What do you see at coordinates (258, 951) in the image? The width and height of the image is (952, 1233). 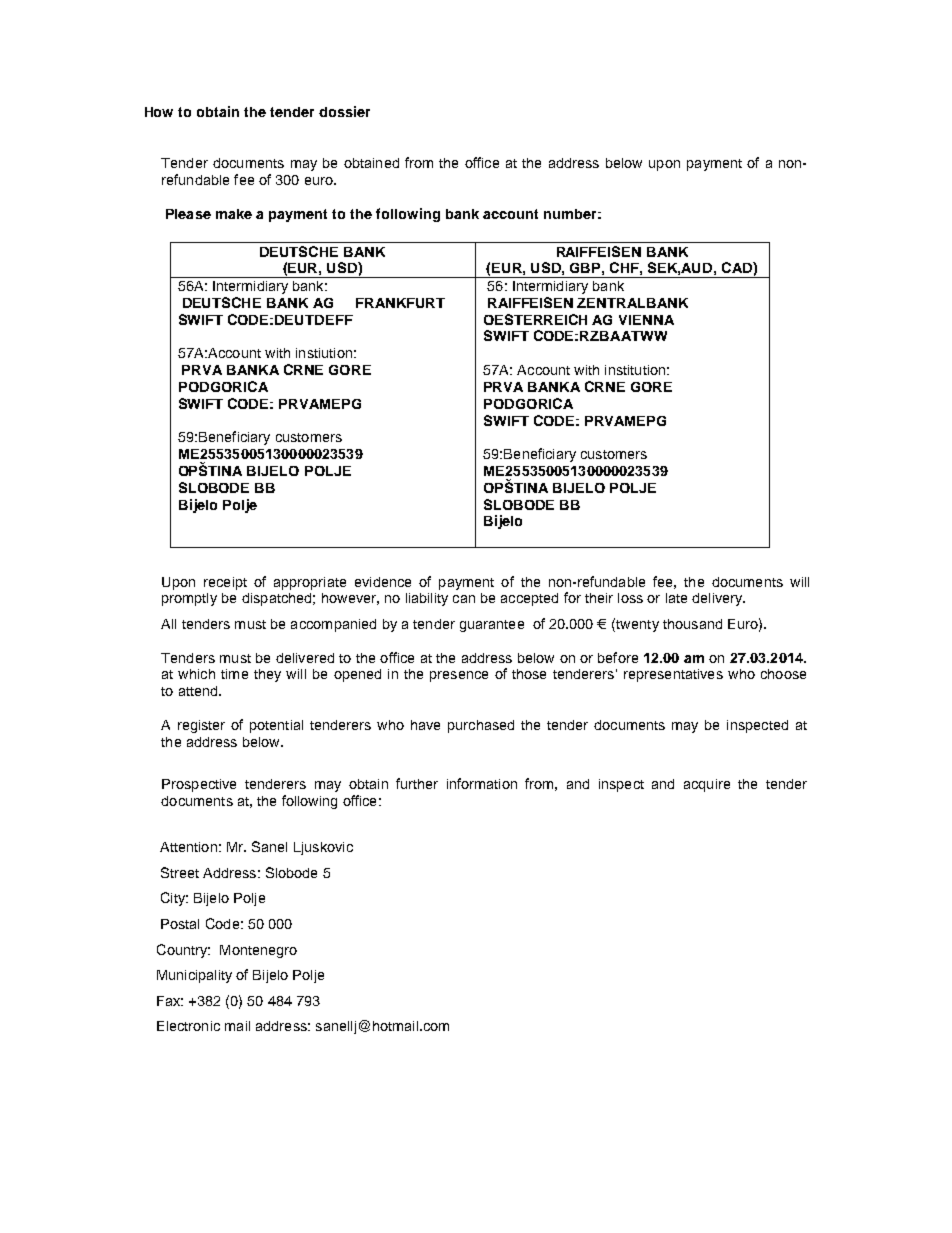 I see `Montenegro` at bounding box center [258, 951].
